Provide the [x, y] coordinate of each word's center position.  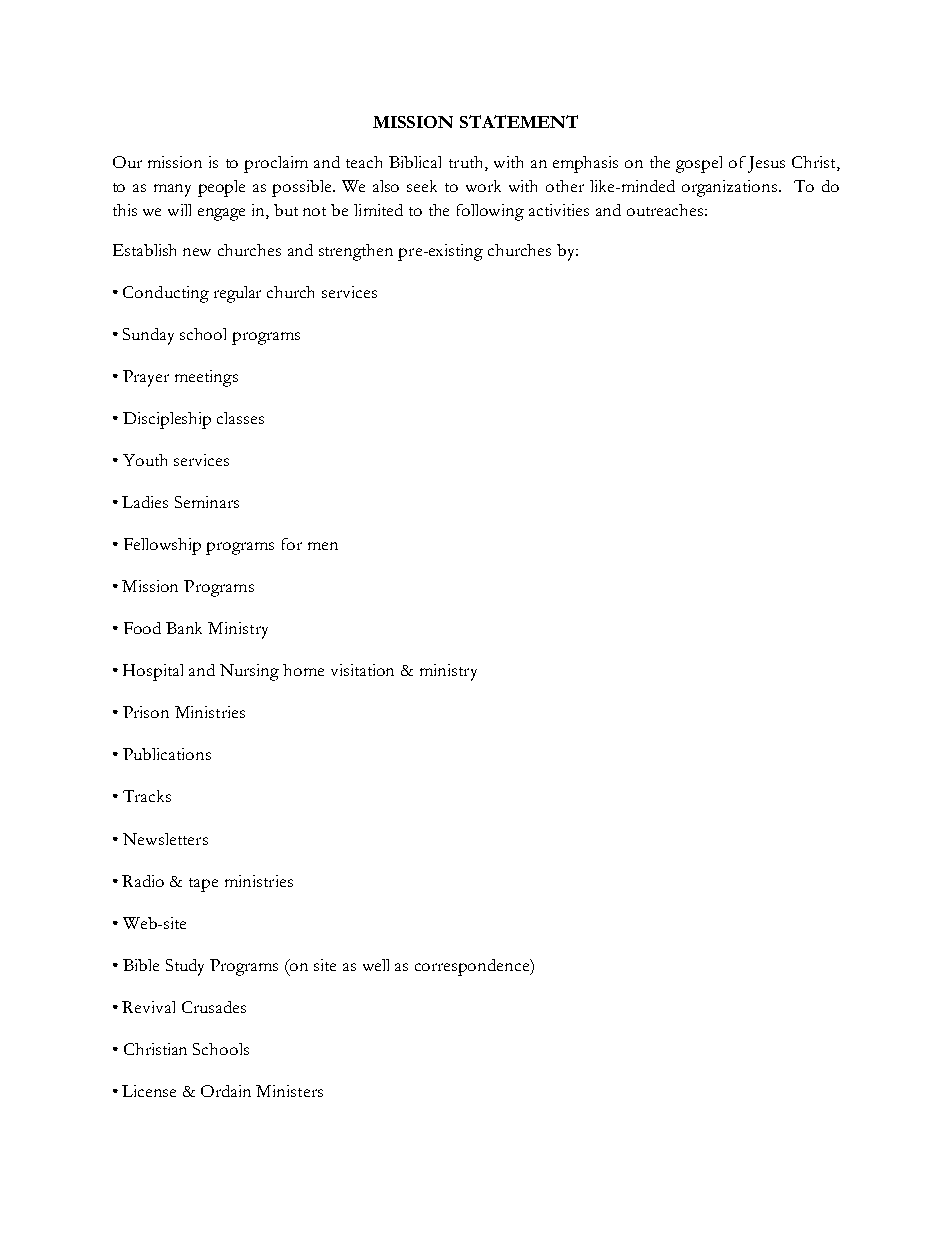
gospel [699, 164]
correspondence [473, 967]
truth [467, 163]
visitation [362, 670]
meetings [206, 378]
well [376, 965]
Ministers [289, 1091]
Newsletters [165, 839]
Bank [184, 628]
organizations [731, 188]
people [221, 188]
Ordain [226, 1091]
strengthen [356, 252]
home [303, 670]
